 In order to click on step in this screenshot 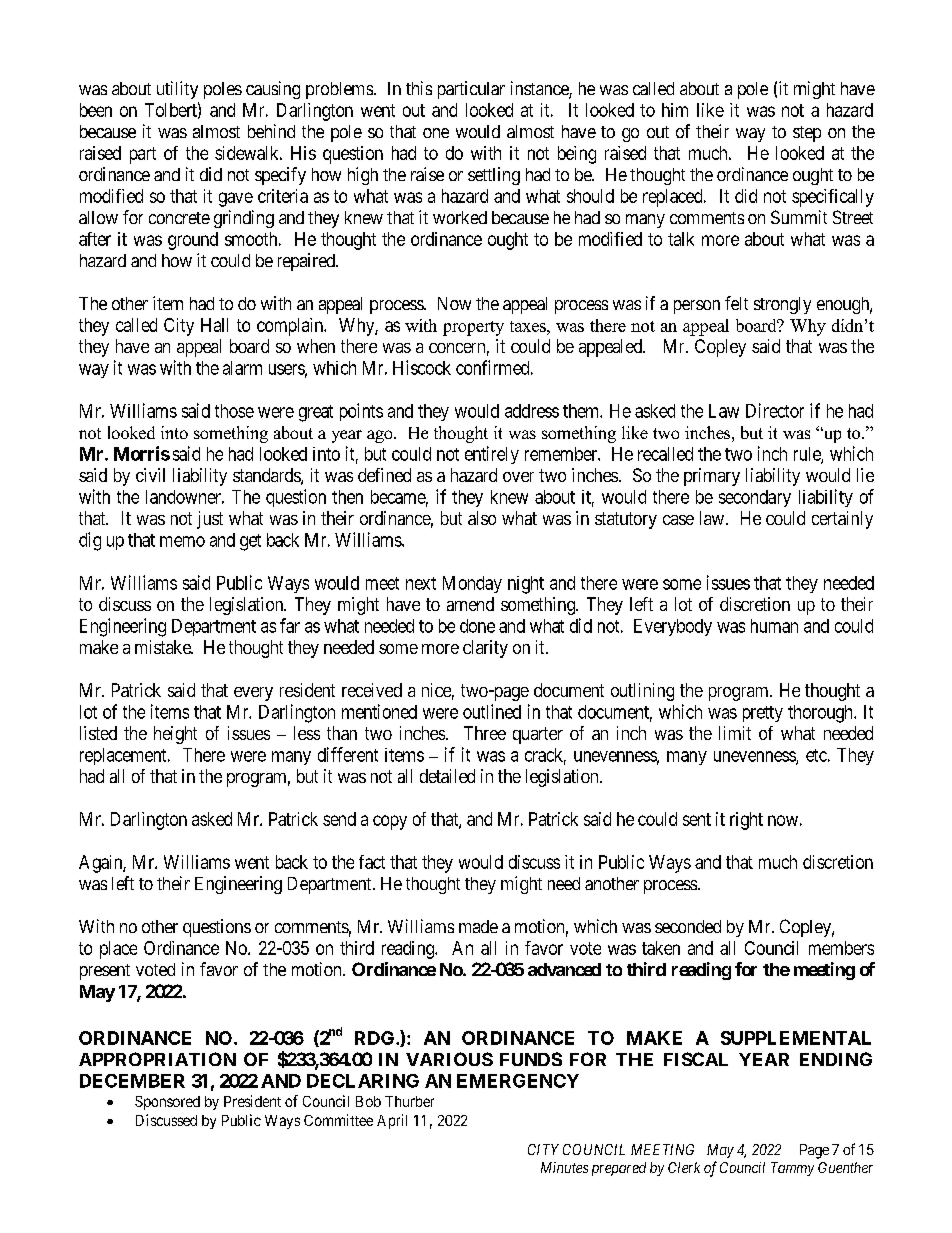, I will do `click(807, 134)`.
